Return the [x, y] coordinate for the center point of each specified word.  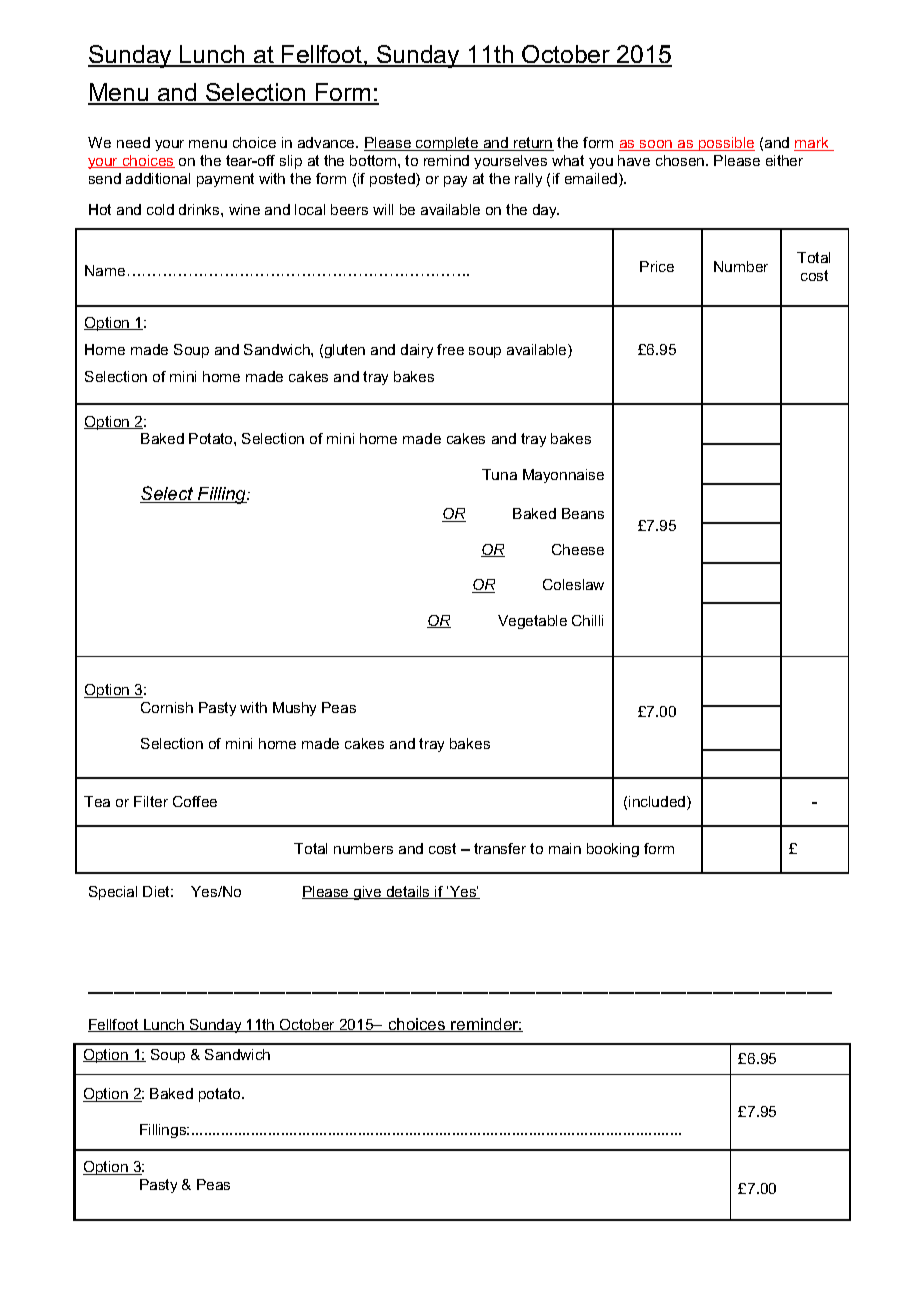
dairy [417, 351]
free [450, 349]
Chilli [587, 620]
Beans [583, 513]
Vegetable [532, 622]
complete [447, 144]
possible [726, 144]
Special [113, 893]
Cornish [167, 707]
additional [158, 178]
